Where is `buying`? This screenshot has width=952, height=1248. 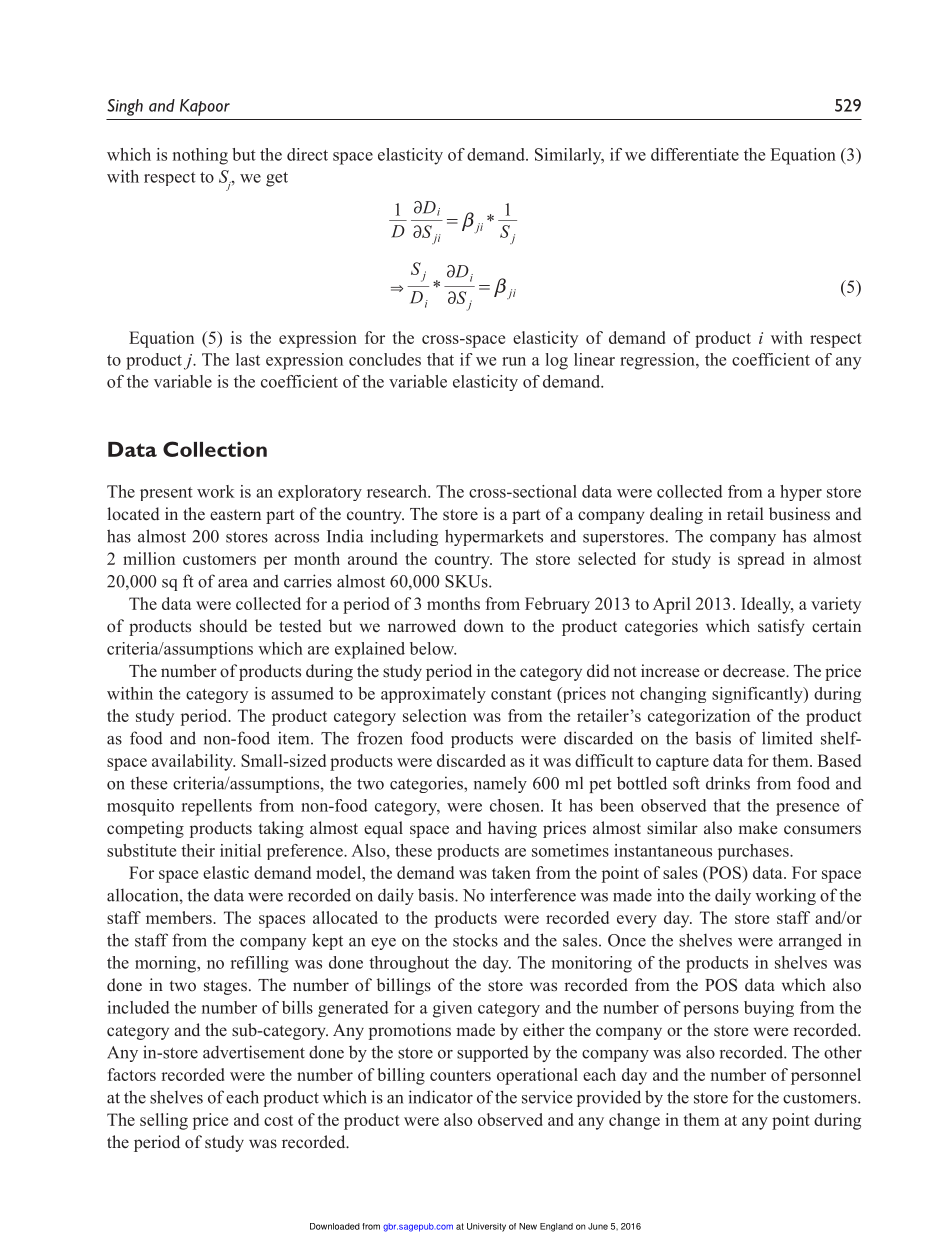
buying is located at coordinates (769, 1009).
